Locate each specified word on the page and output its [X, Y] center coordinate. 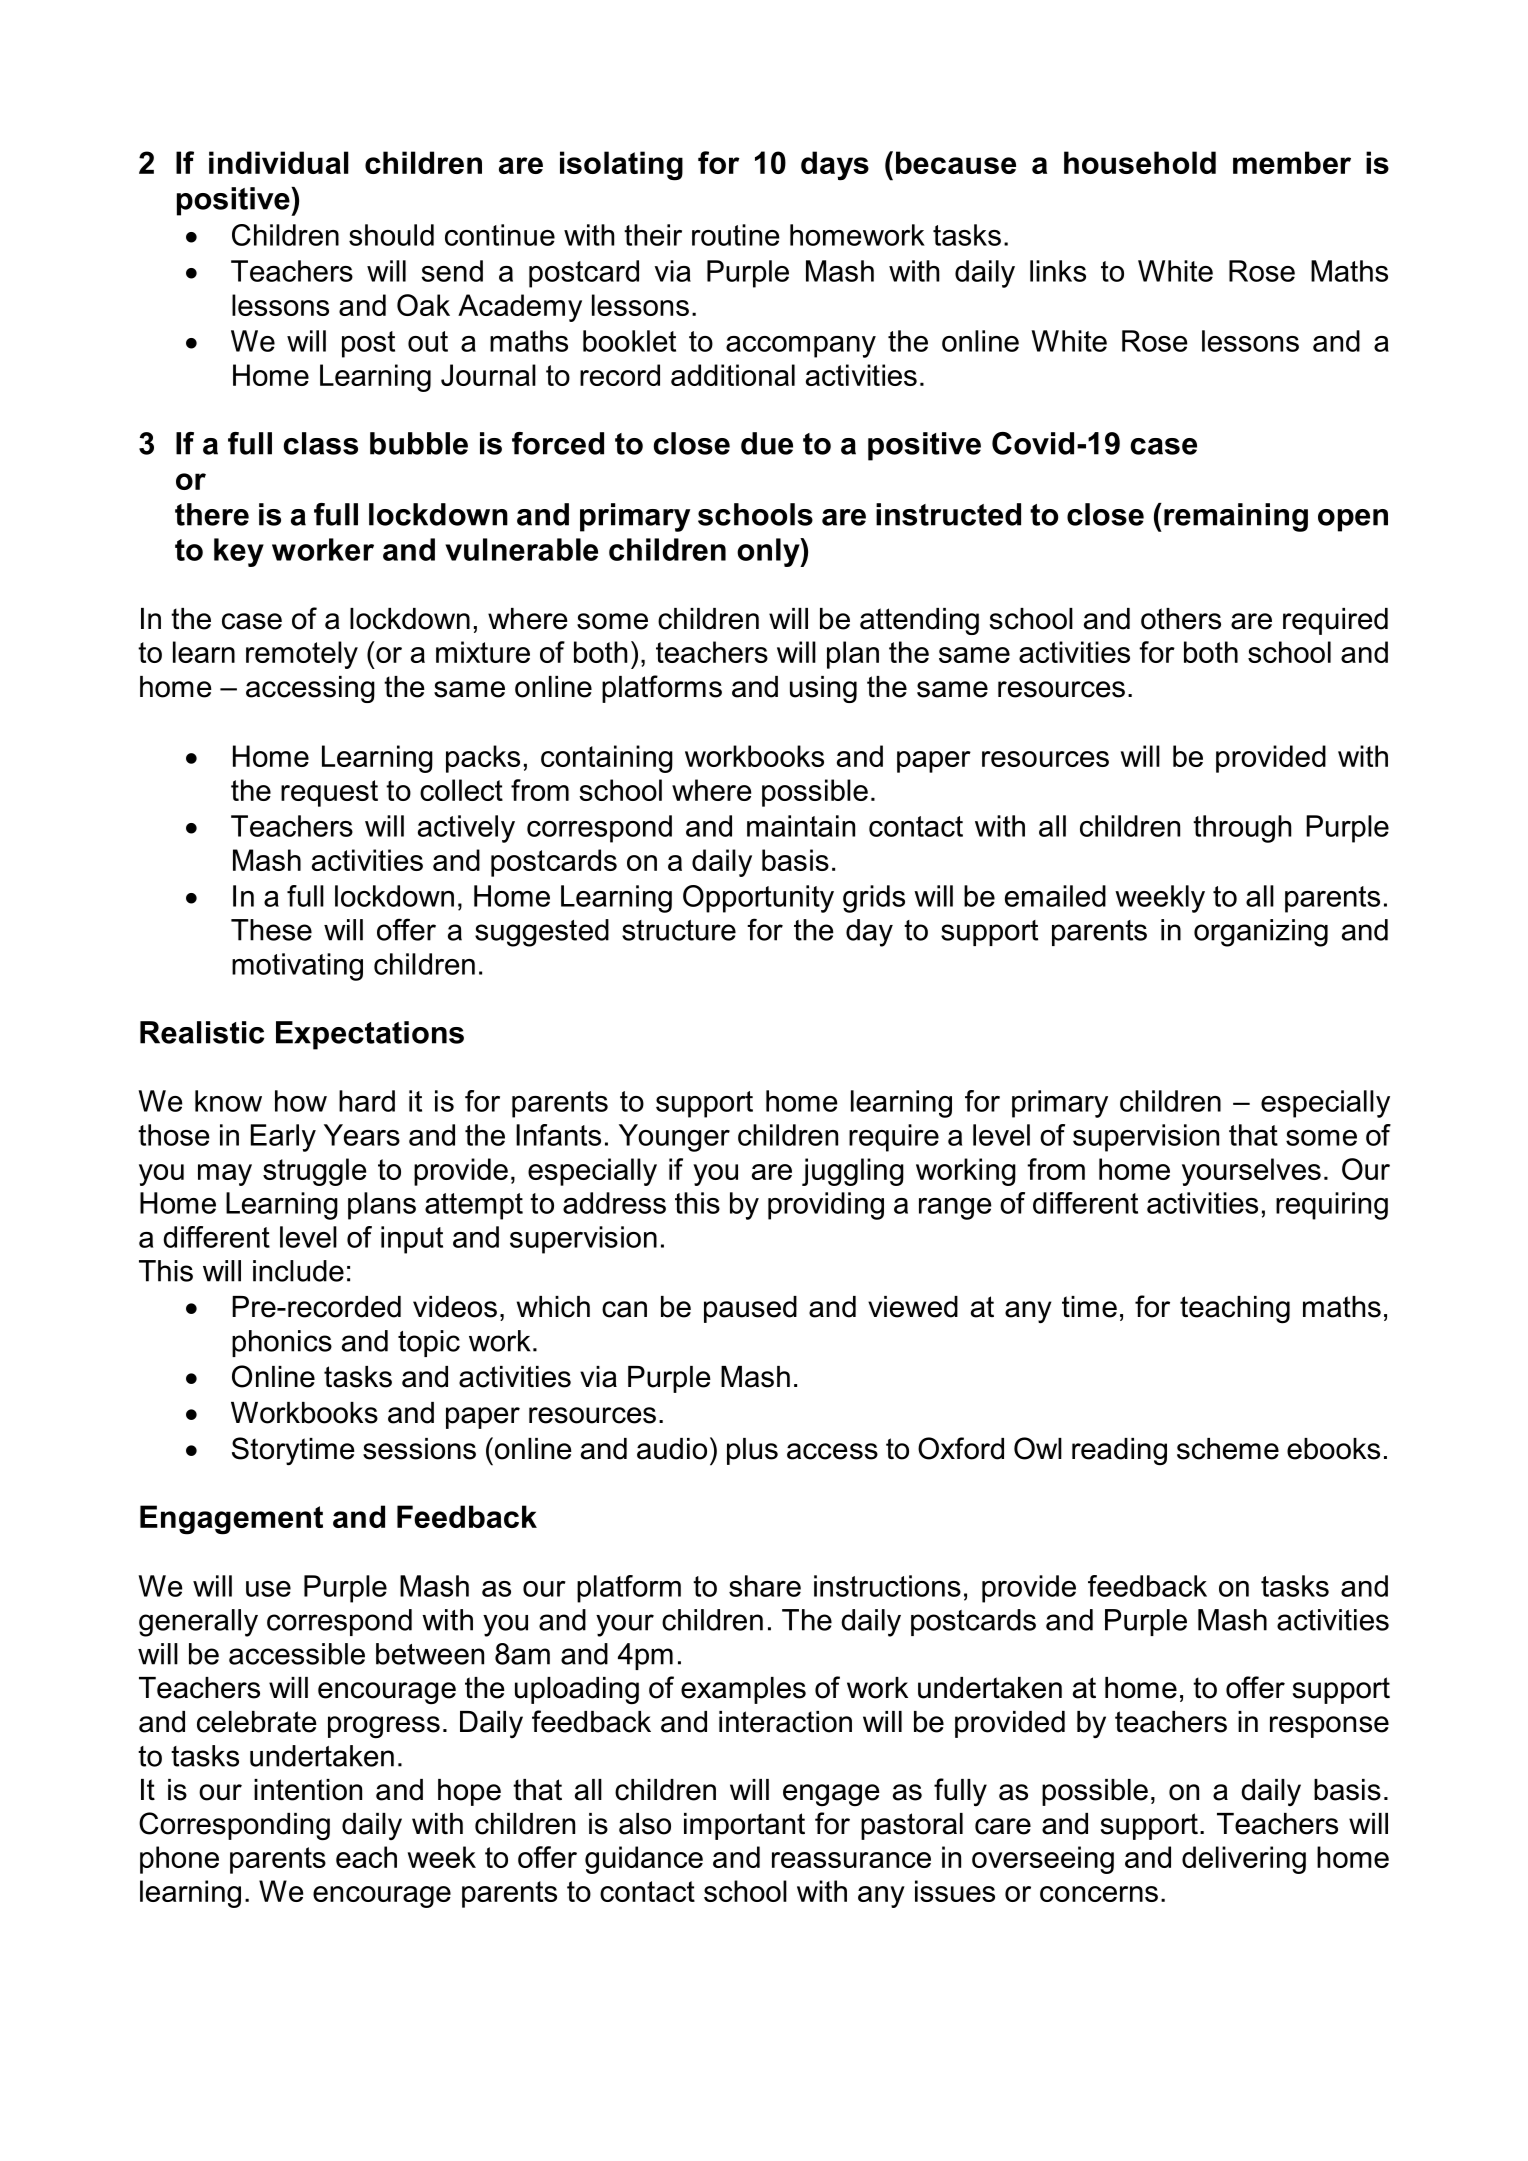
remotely [302, 655]
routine [736, 235]
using [823, 689]
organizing [1261, 933]
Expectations [370, 1035]
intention [308, 1790]
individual [278, 162]
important [744, 1826]
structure [679, 930]
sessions [419, 1449]
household [1140, 162]
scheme [1228, 1449]
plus [752, 1451]
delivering [1244, 1860]
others [1181, 619]
